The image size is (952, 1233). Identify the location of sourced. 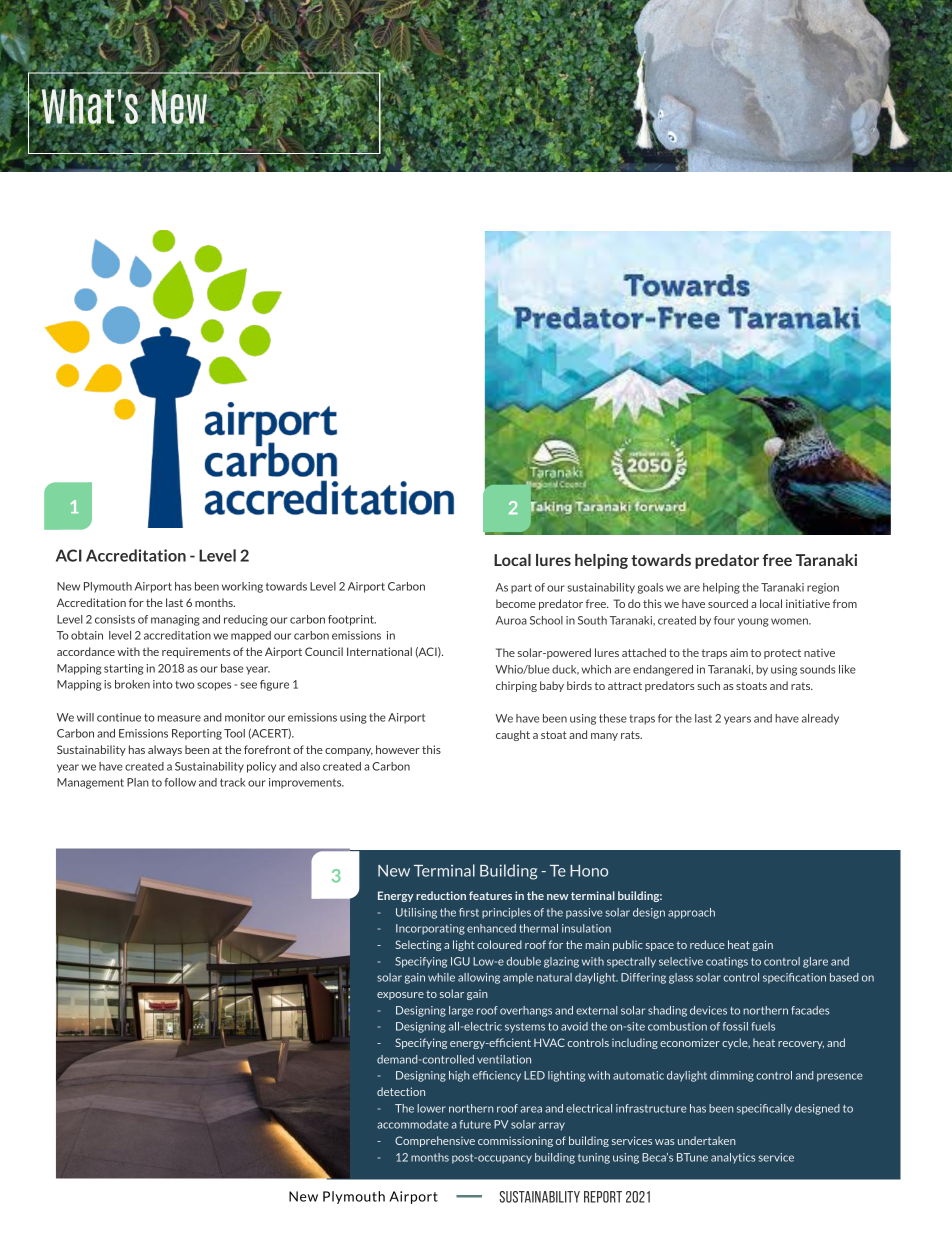
(728, 603).
